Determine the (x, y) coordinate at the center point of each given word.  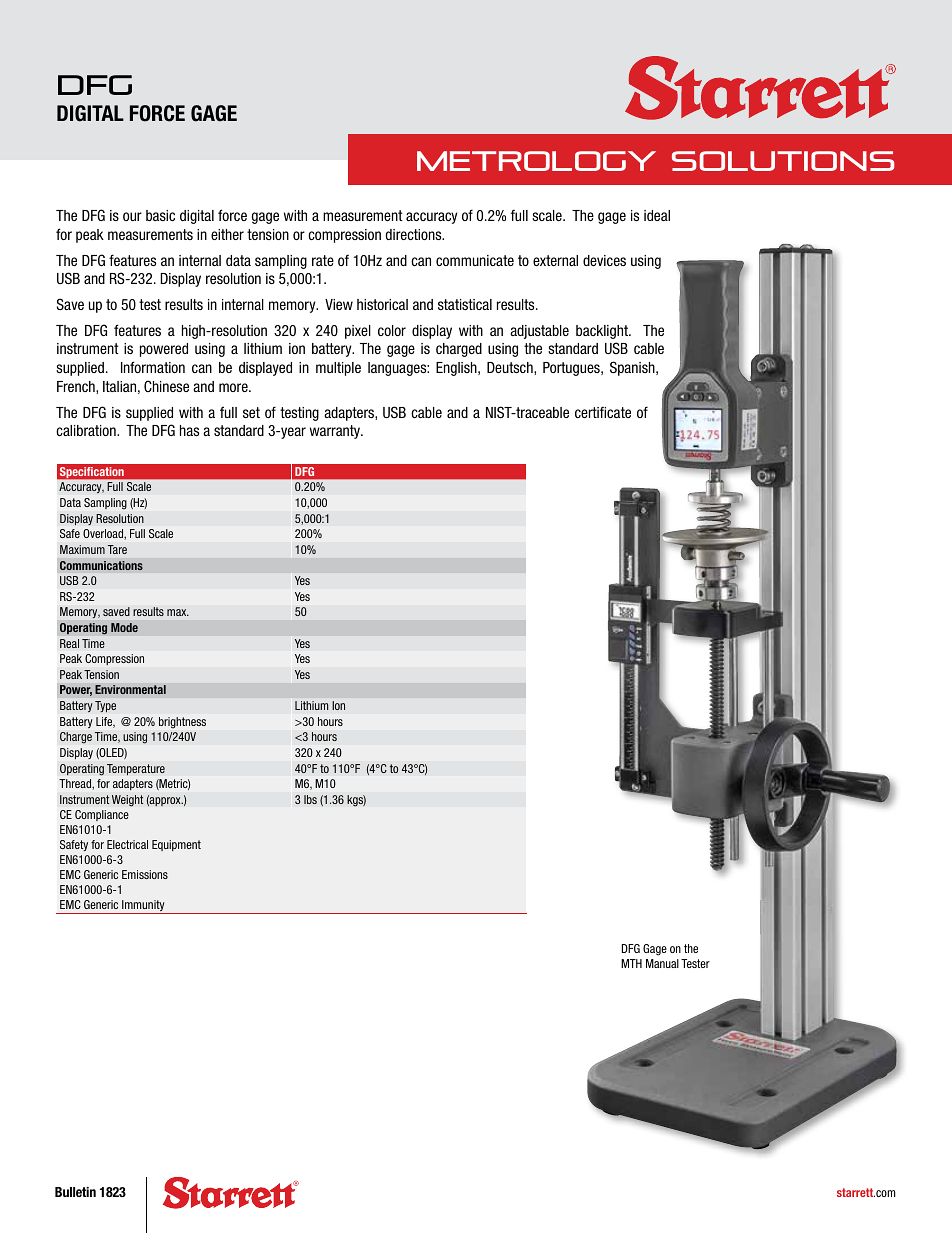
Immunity (143, 907)
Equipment (176, 845)
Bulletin (75, 1192)
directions (415, 234)
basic (160, 215)
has (189, 430)
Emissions (145, 874)
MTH (631, 963)
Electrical (127, 844)
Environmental (130, 690)
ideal (657, 215)
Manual (662, 963)
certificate (603, 412)
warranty (336, 432)
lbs (310, 799)
